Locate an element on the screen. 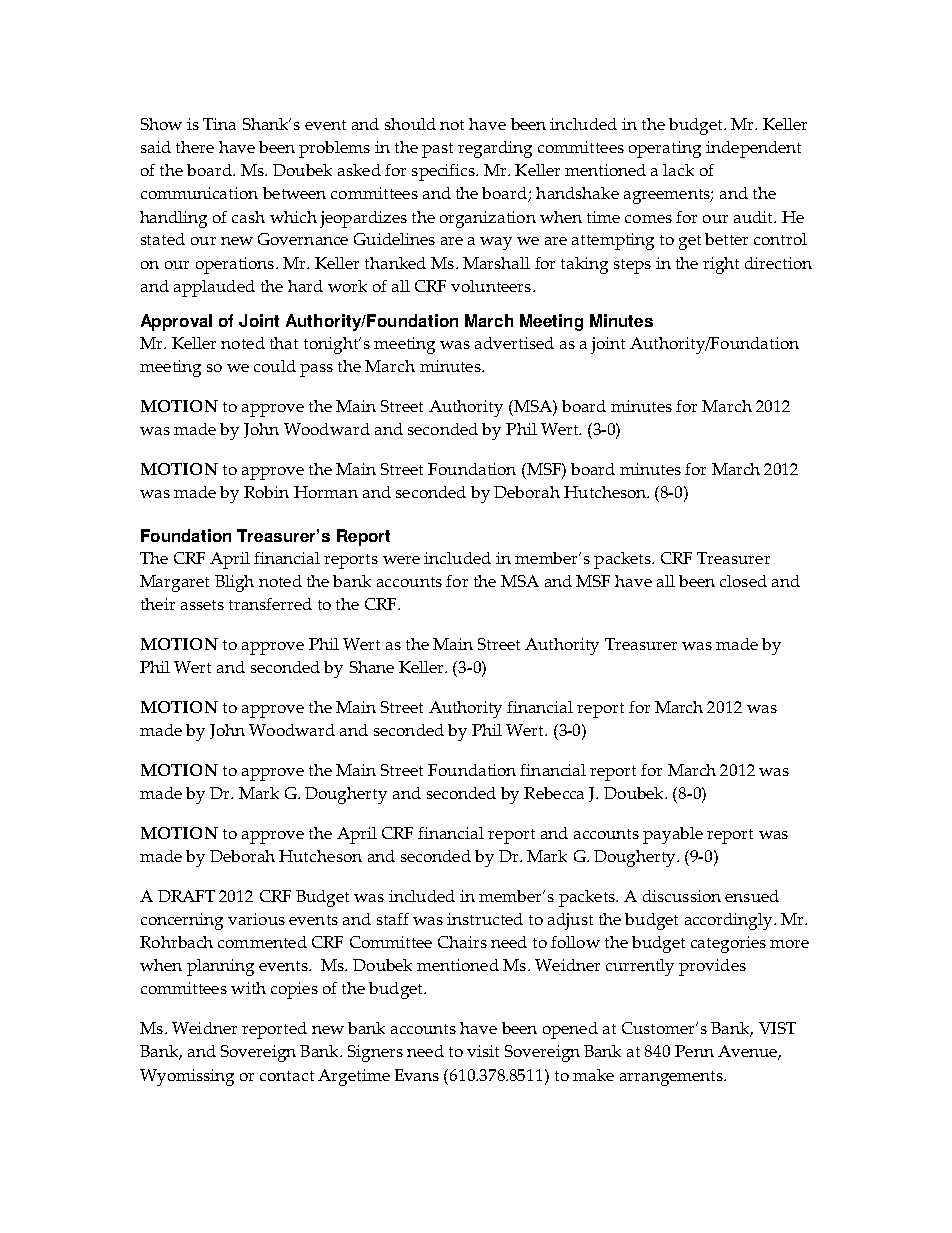 The width and height of the screenshot is (952, 1233). assets is located at coordinates (202, 605).
